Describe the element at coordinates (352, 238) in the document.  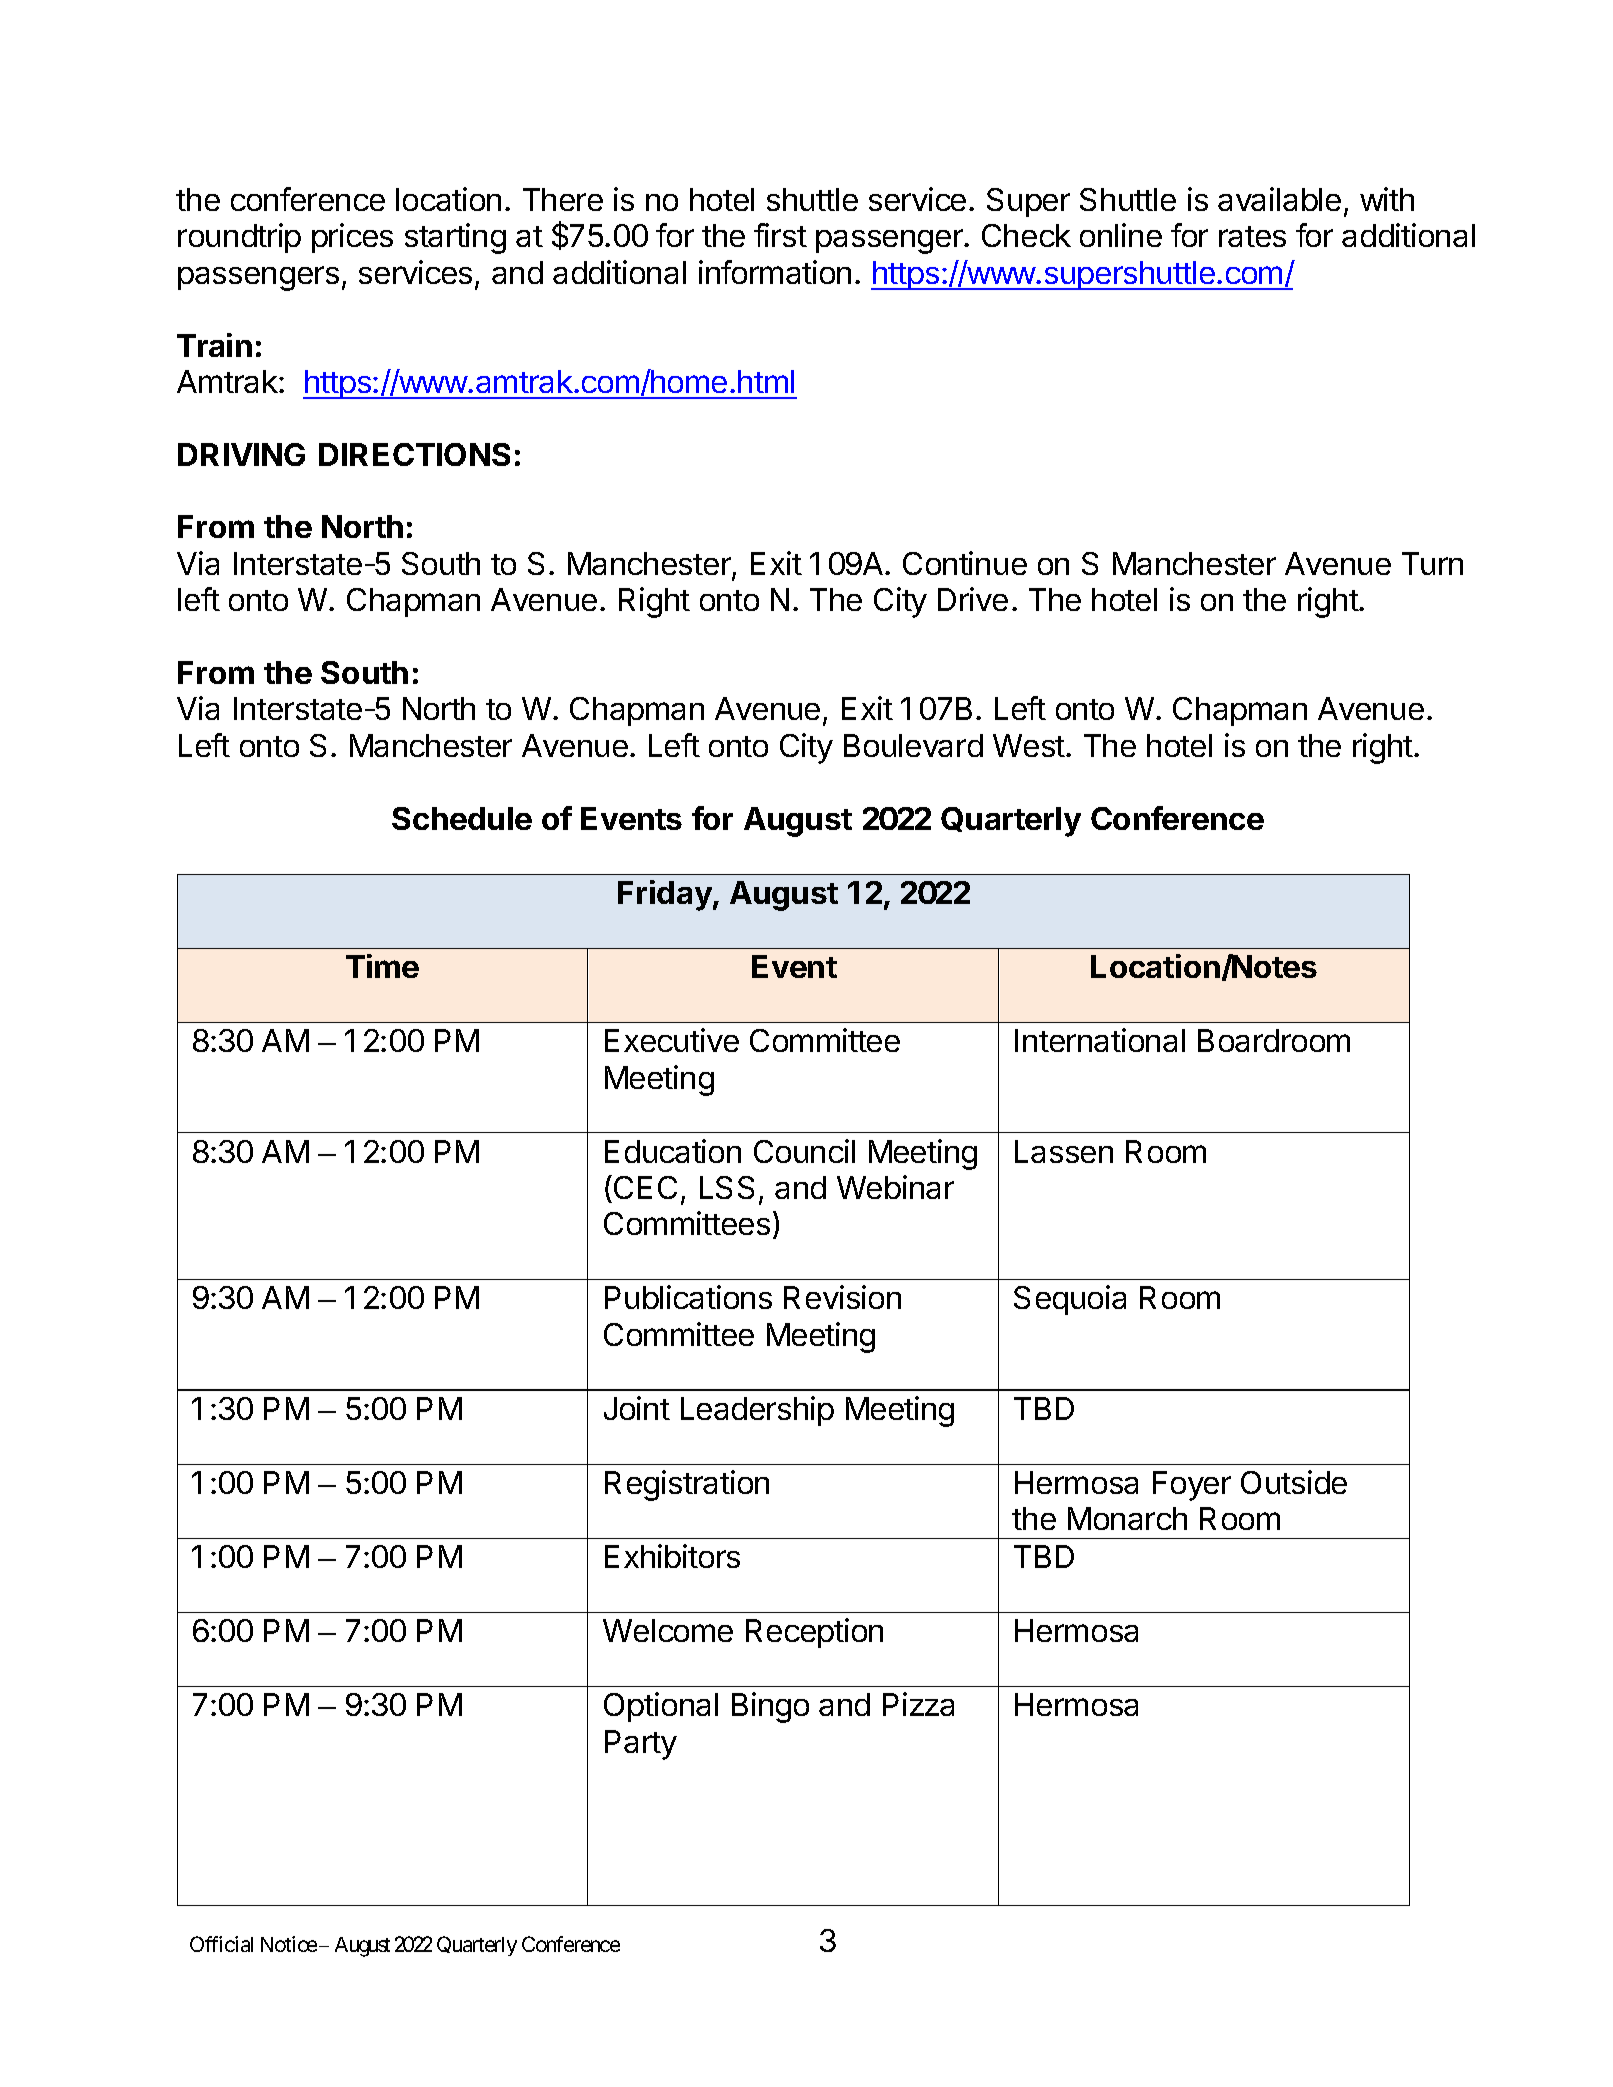
I see `prices` at that location.
